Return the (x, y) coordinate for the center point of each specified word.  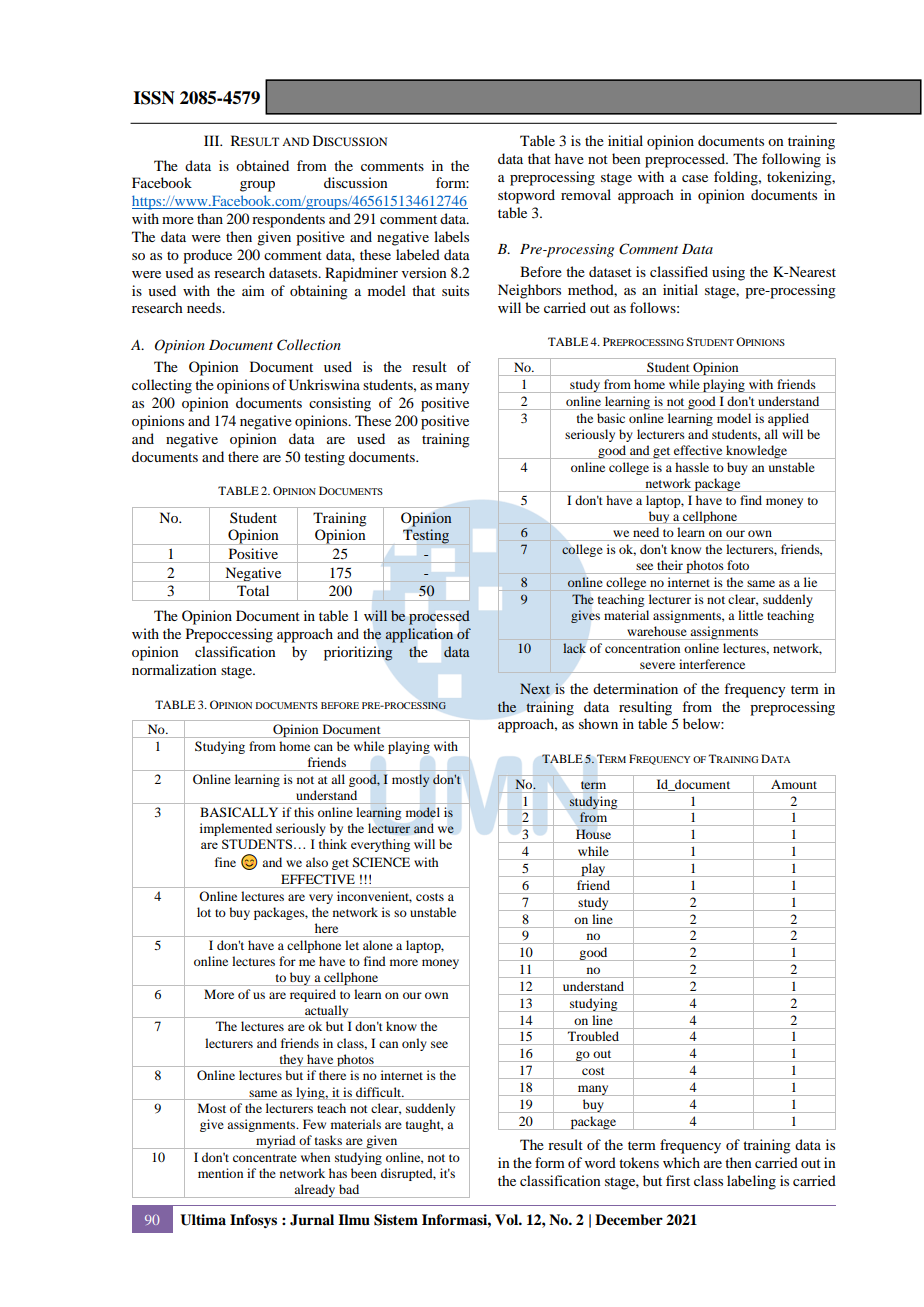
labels (451, 236)
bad (349, 1189)
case (695, 178)
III (213, 140)
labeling (751, 1182)
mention (220, 1173)
